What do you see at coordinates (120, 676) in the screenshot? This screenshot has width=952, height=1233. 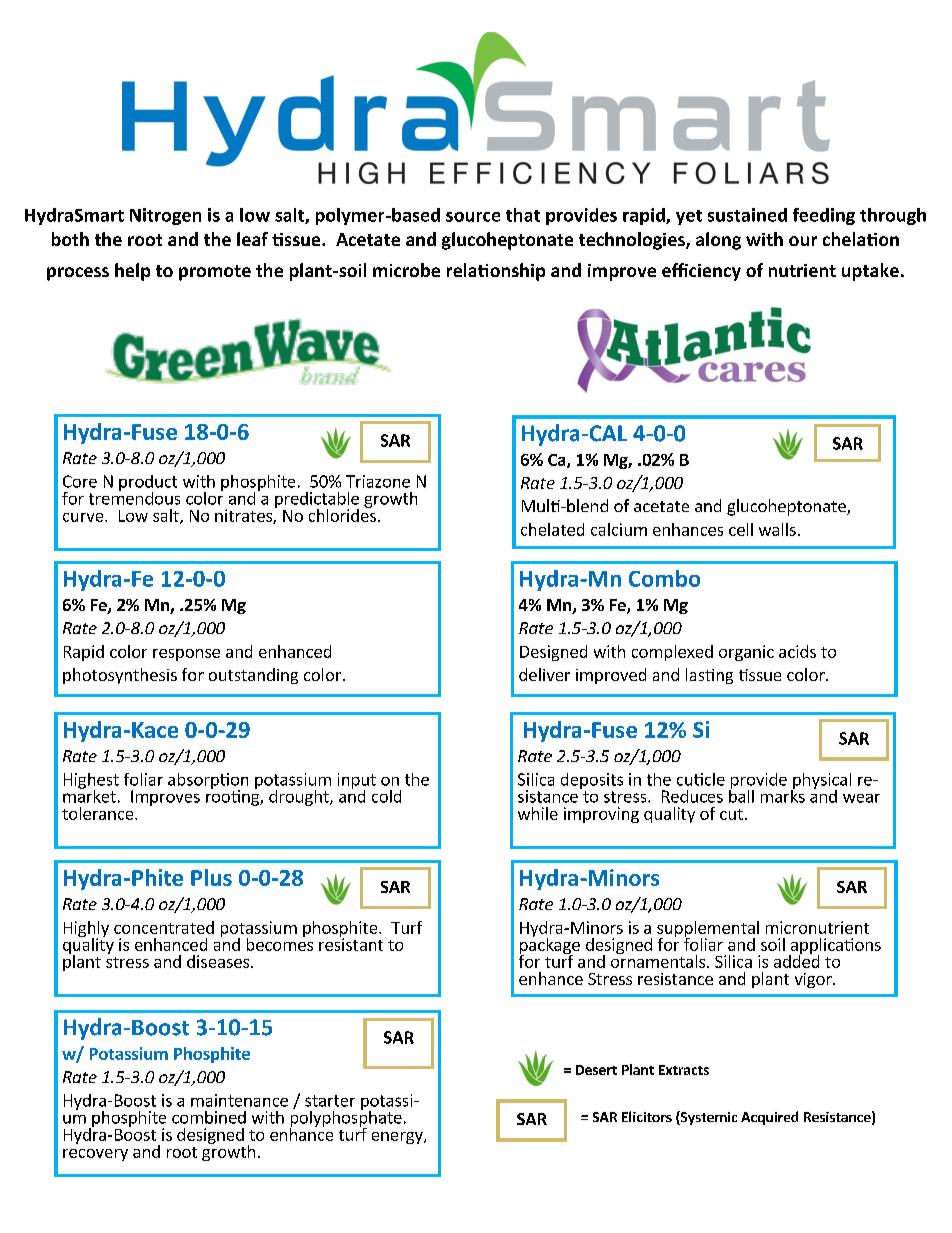 I see `photosynthesis` at bounding box center [120, 676].
